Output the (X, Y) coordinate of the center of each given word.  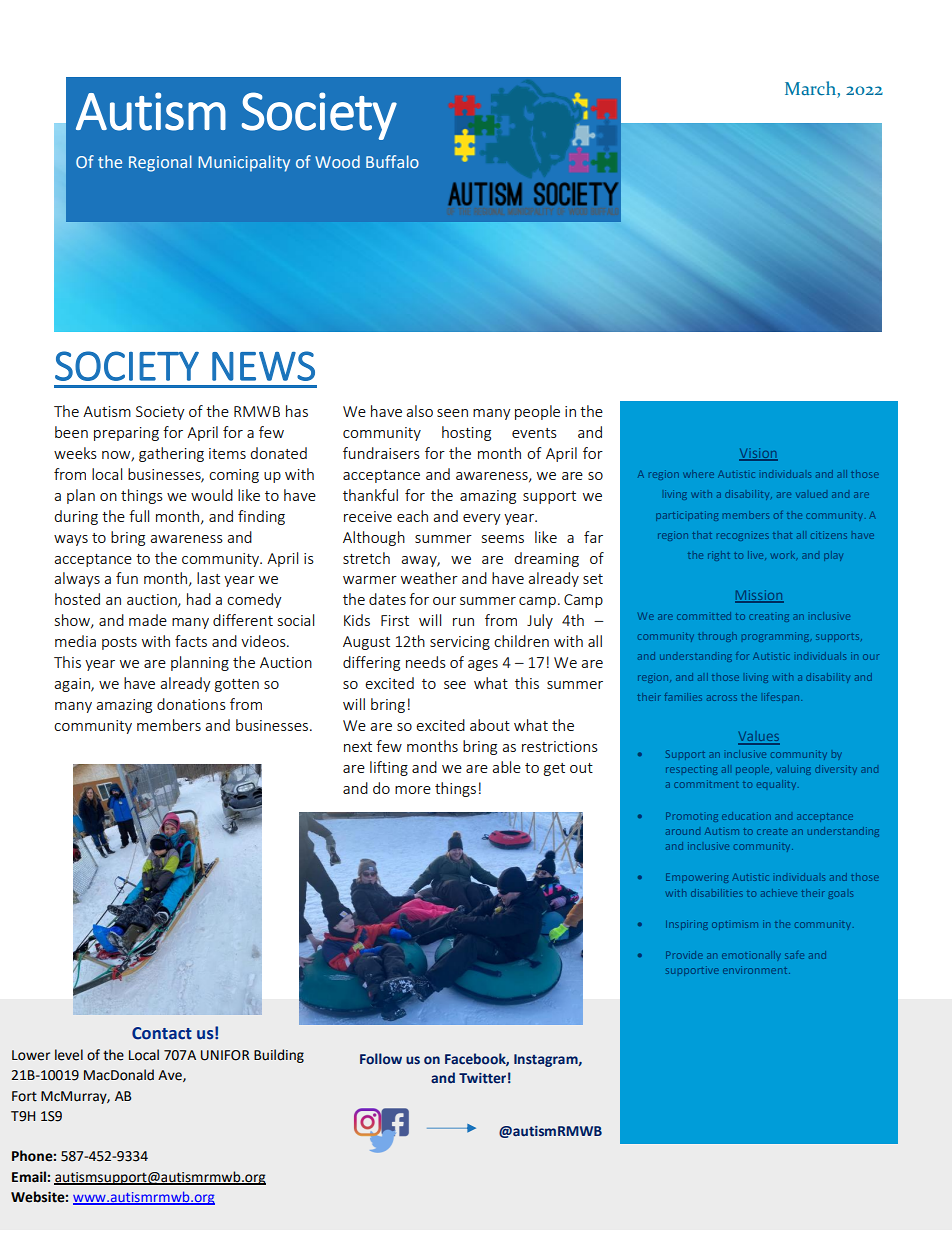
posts (119, 643)
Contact (162, 1033)
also (419, 411)
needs (426, 662)
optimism (735, 925)
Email (29, 1177)
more (413, 790)
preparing (126, 434)
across (722, 698)
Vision (758, 454)
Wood (337, 161)
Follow (381, 1059)
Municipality (244, 163)
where (698, 474)
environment (756, 970)
